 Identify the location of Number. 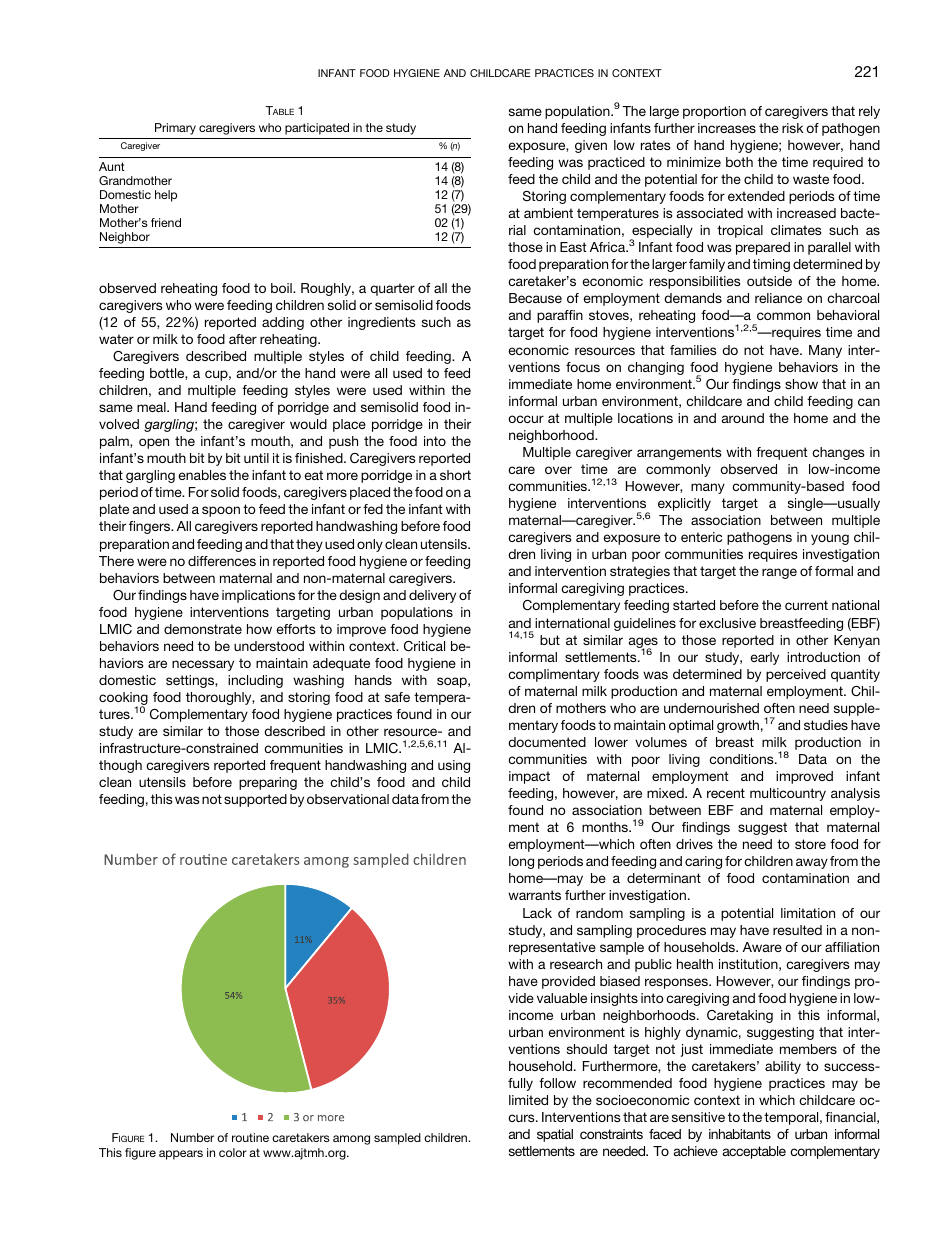
(192, 1137).
